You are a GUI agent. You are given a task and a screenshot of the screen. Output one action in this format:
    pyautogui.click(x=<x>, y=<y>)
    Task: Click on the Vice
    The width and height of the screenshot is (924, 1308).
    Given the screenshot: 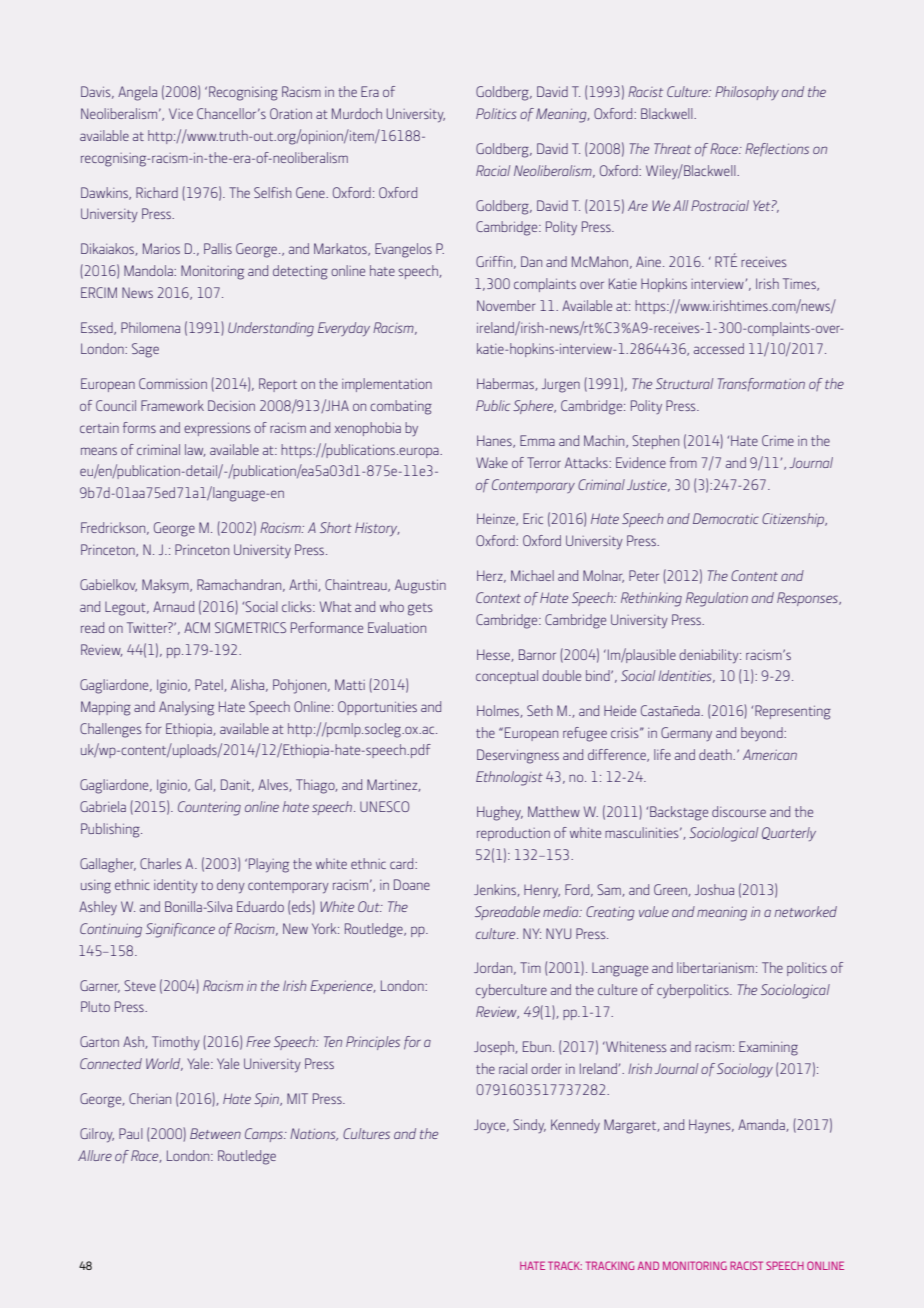 What is the action you would take?
    pyautogui.click(x=181, y=113)
